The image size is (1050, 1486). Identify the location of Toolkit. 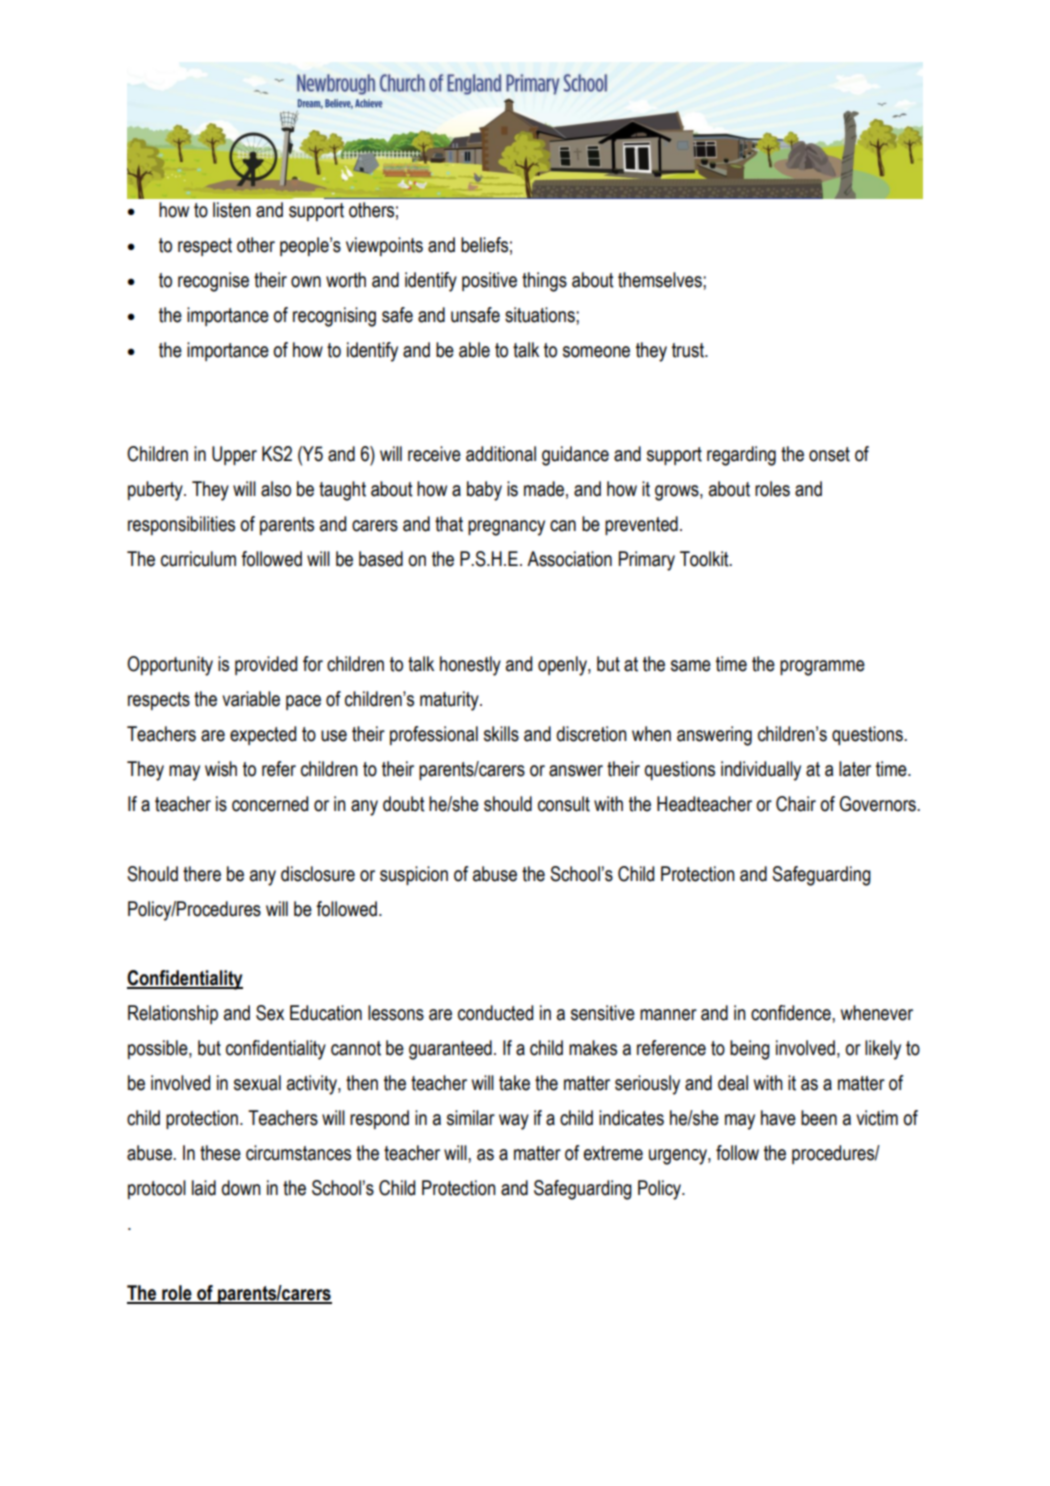
(705, 559).
